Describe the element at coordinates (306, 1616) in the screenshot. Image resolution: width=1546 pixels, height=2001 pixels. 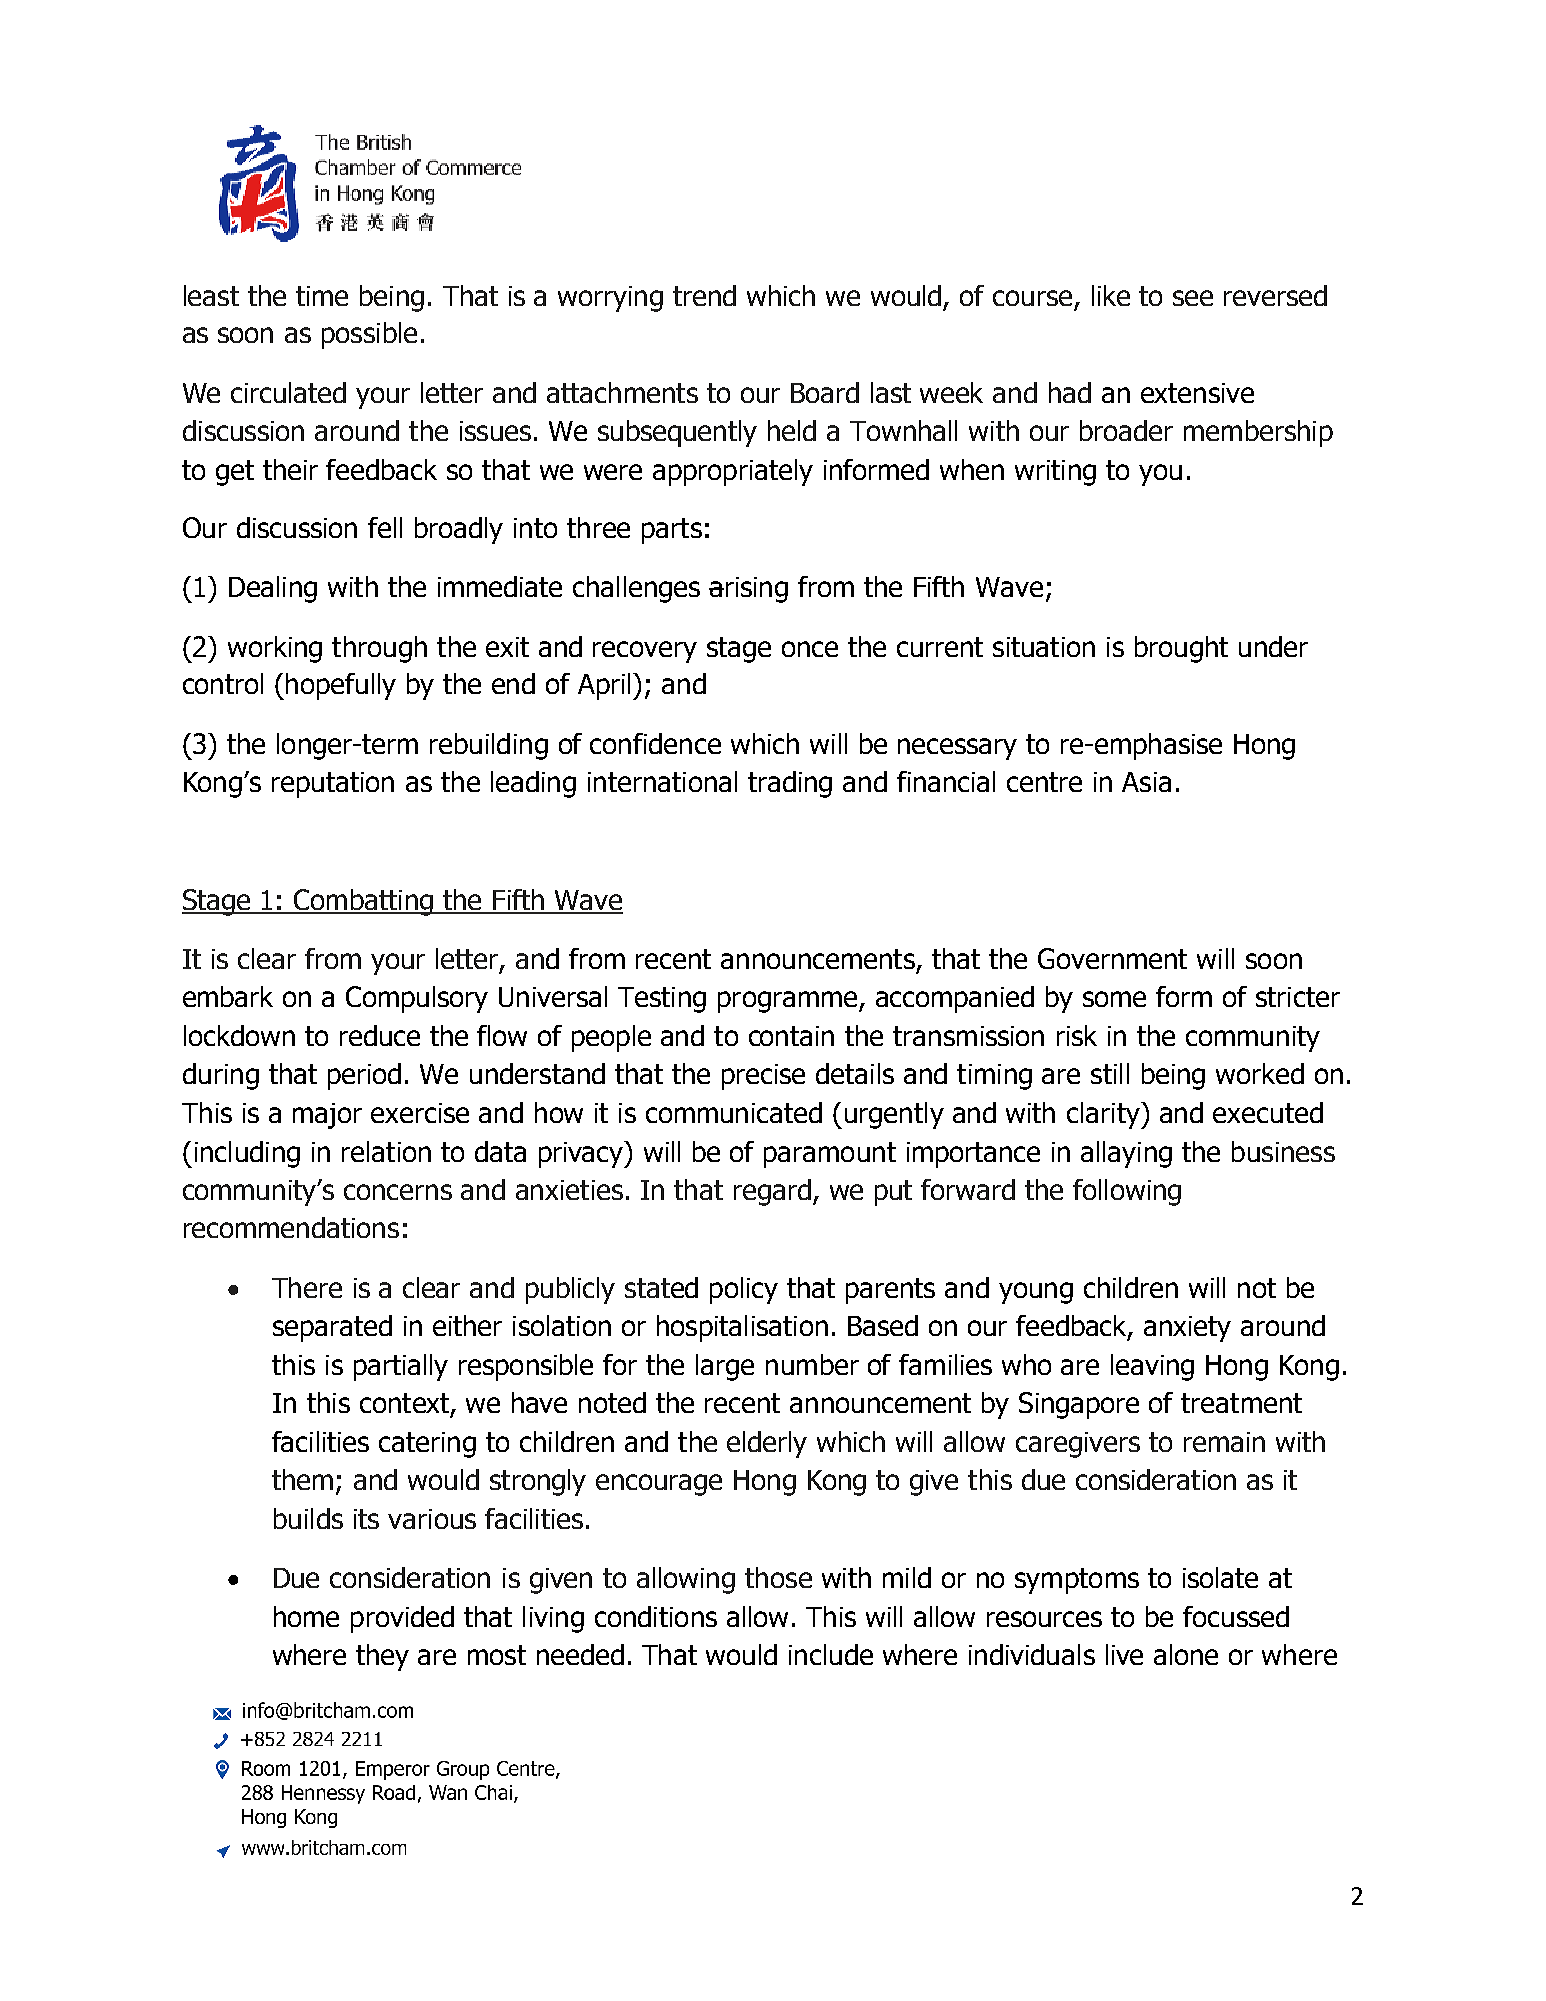
I see `home` at that location.
